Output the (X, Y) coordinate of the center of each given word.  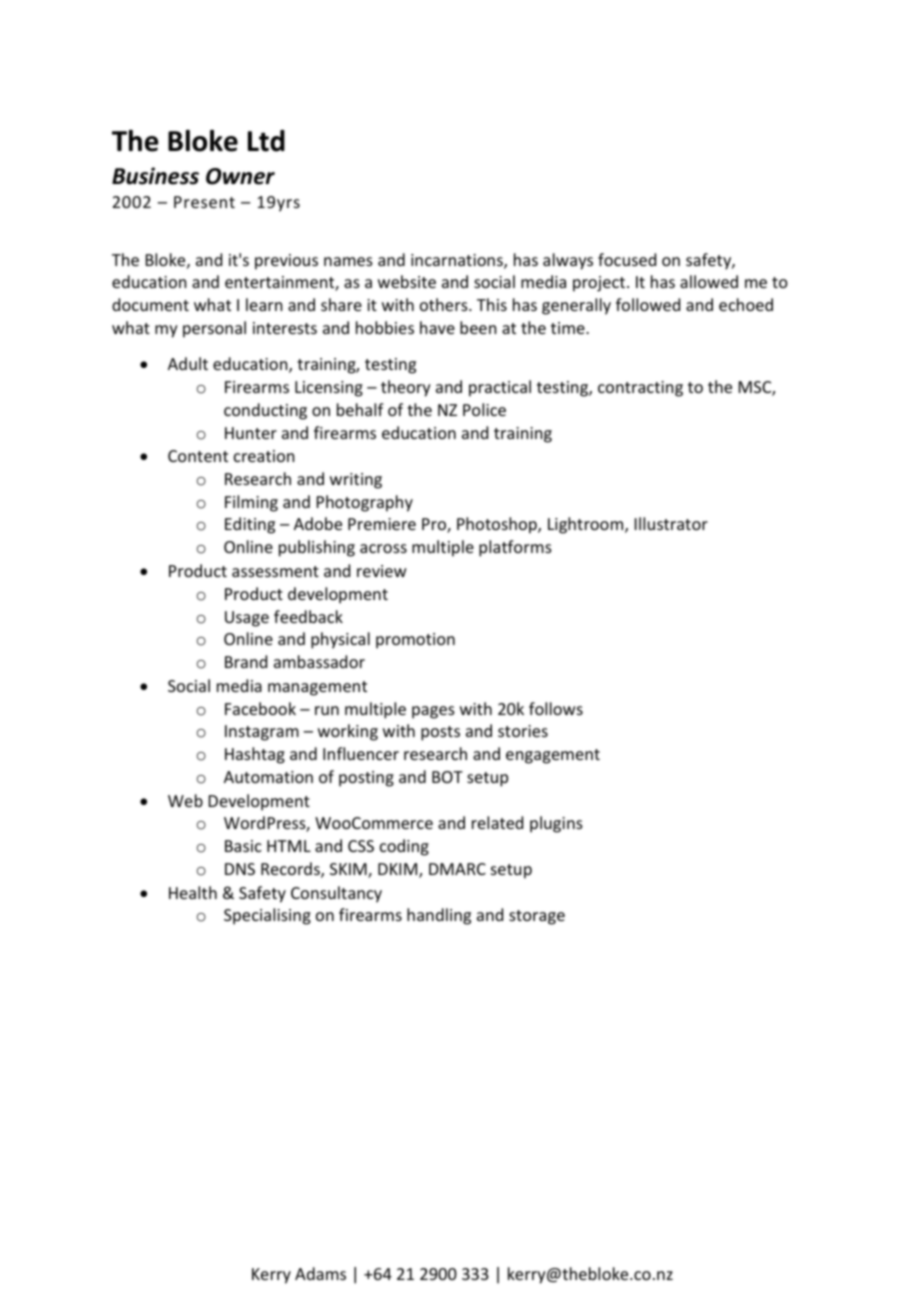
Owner (240, 176)
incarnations (458, 261)
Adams (320, 1273)
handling (439, 916)
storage (537, 917)
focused (627, 259)
